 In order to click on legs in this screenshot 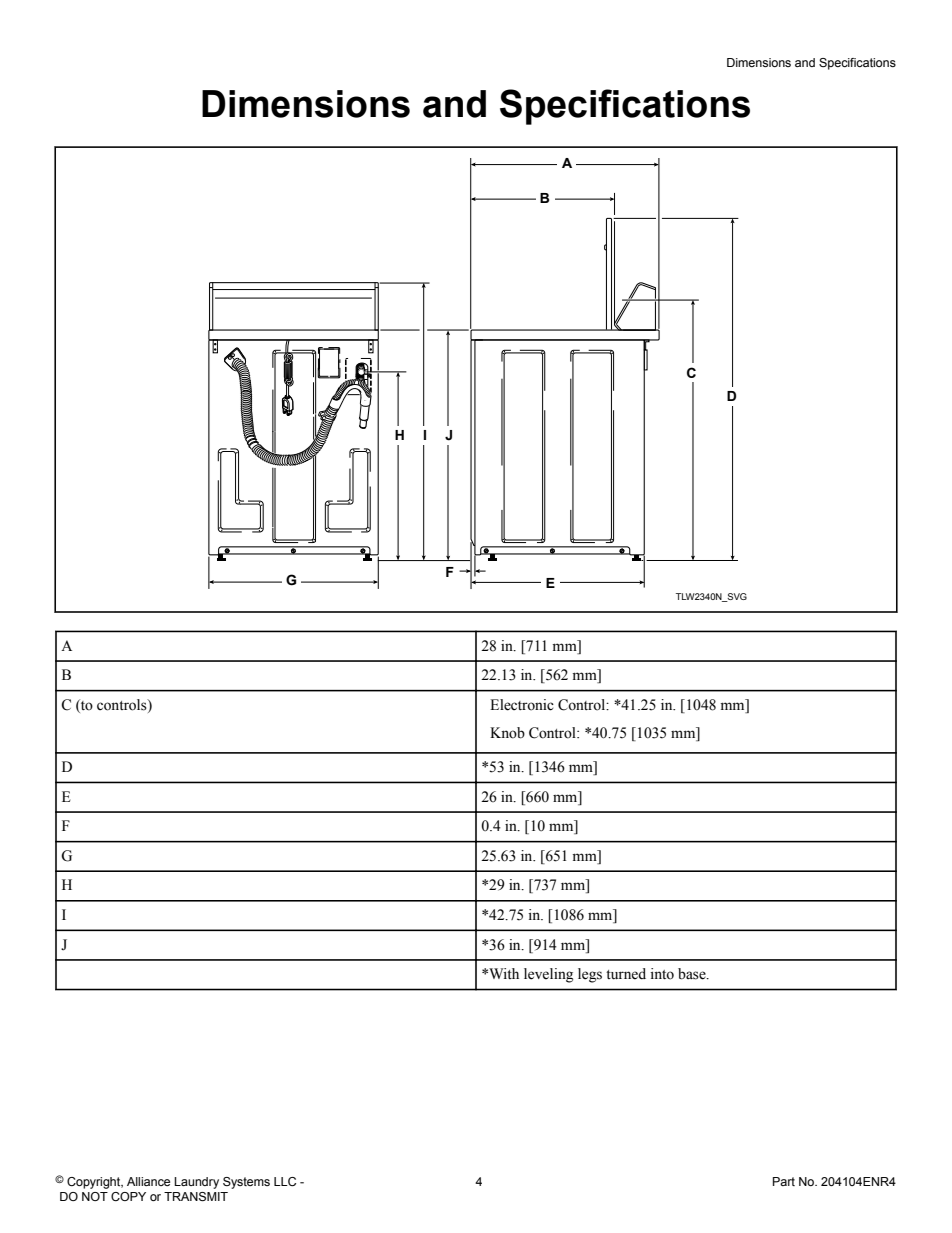, I will do `click(590, 975)`.
